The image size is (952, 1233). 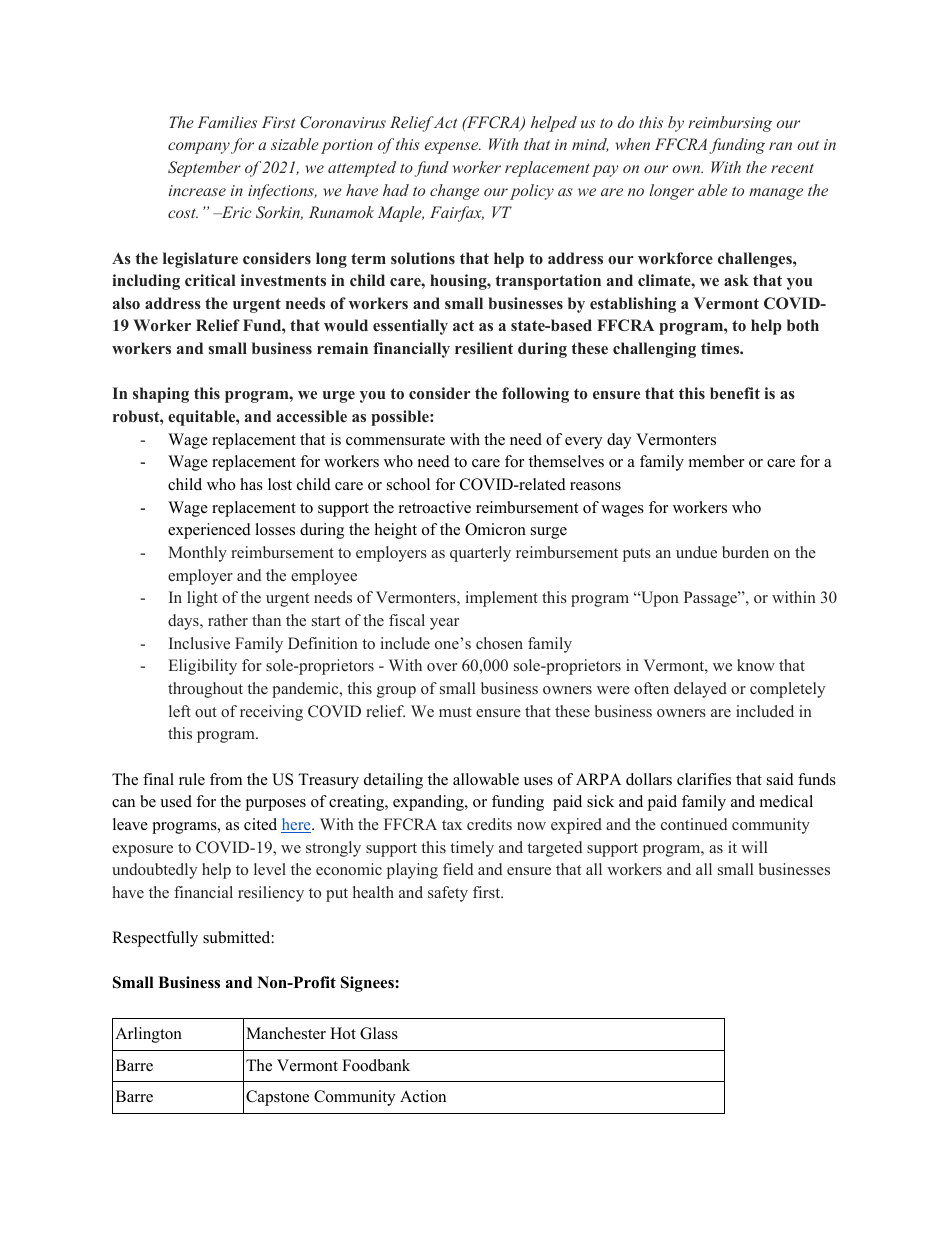 I want to click on light, so click(x=202, y=599).
